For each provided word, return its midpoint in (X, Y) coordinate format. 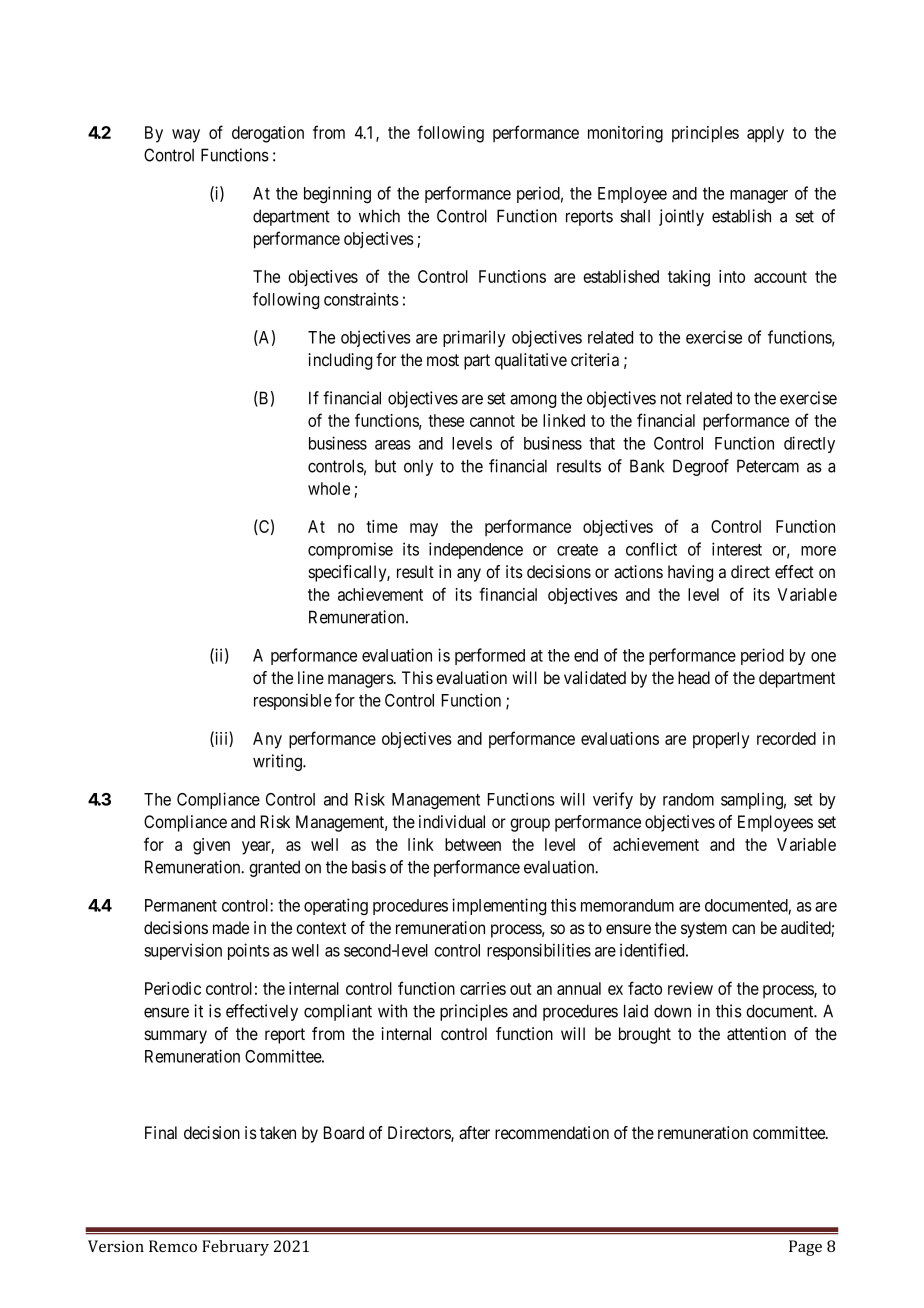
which (379, 216)
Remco (173, 1246)
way (186, 136)
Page (805, 1248)
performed (490, 656)
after (474, 1133)
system (704, 930)
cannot (492, 421)
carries (483, 988)
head (694, 678)
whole (329, 488)
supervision (183, 951)
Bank (647, 466)
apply (765, 134)
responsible (293, 701)
